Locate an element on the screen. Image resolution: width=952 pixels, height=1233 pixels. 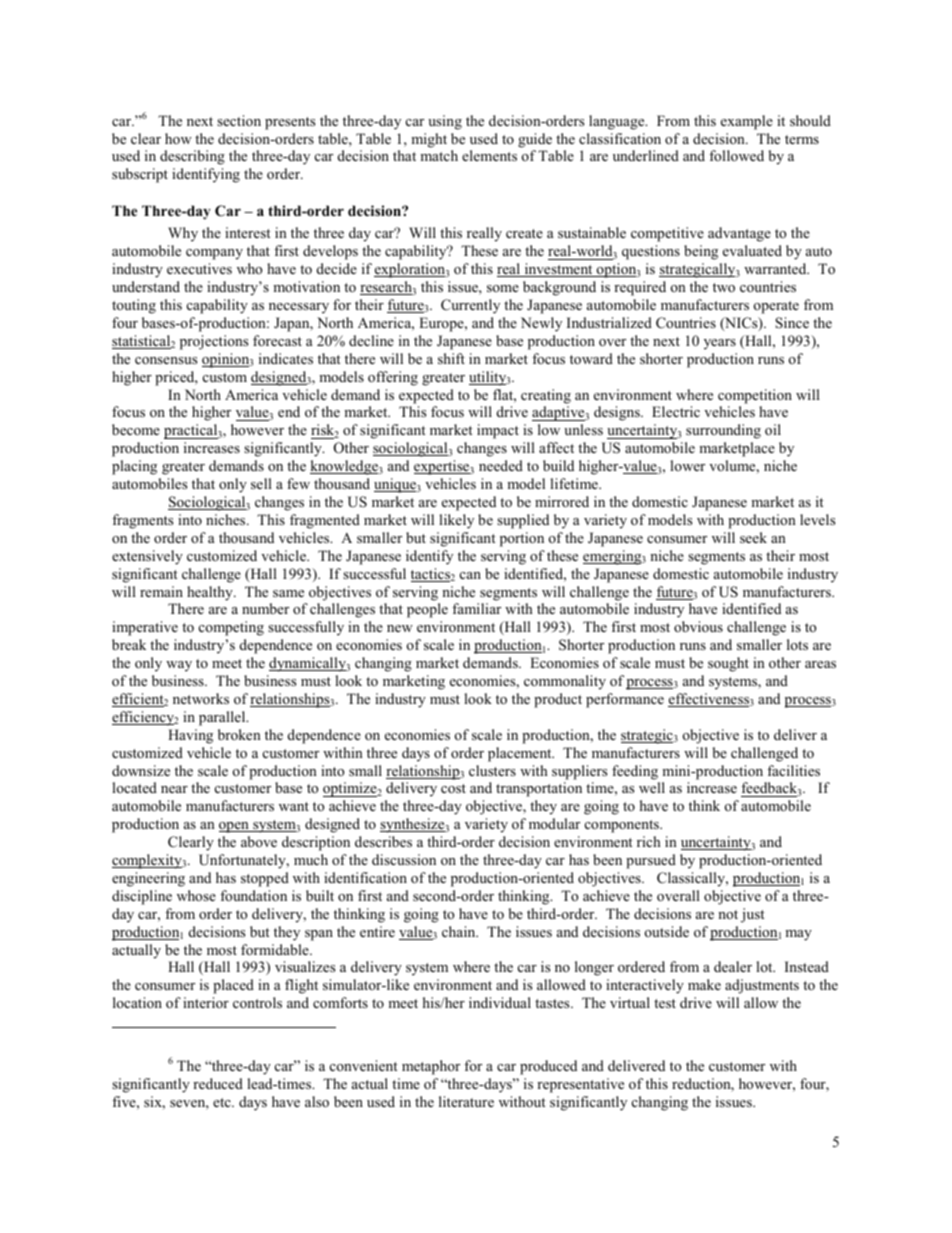
obvious is located at coordinates (698, 626).
